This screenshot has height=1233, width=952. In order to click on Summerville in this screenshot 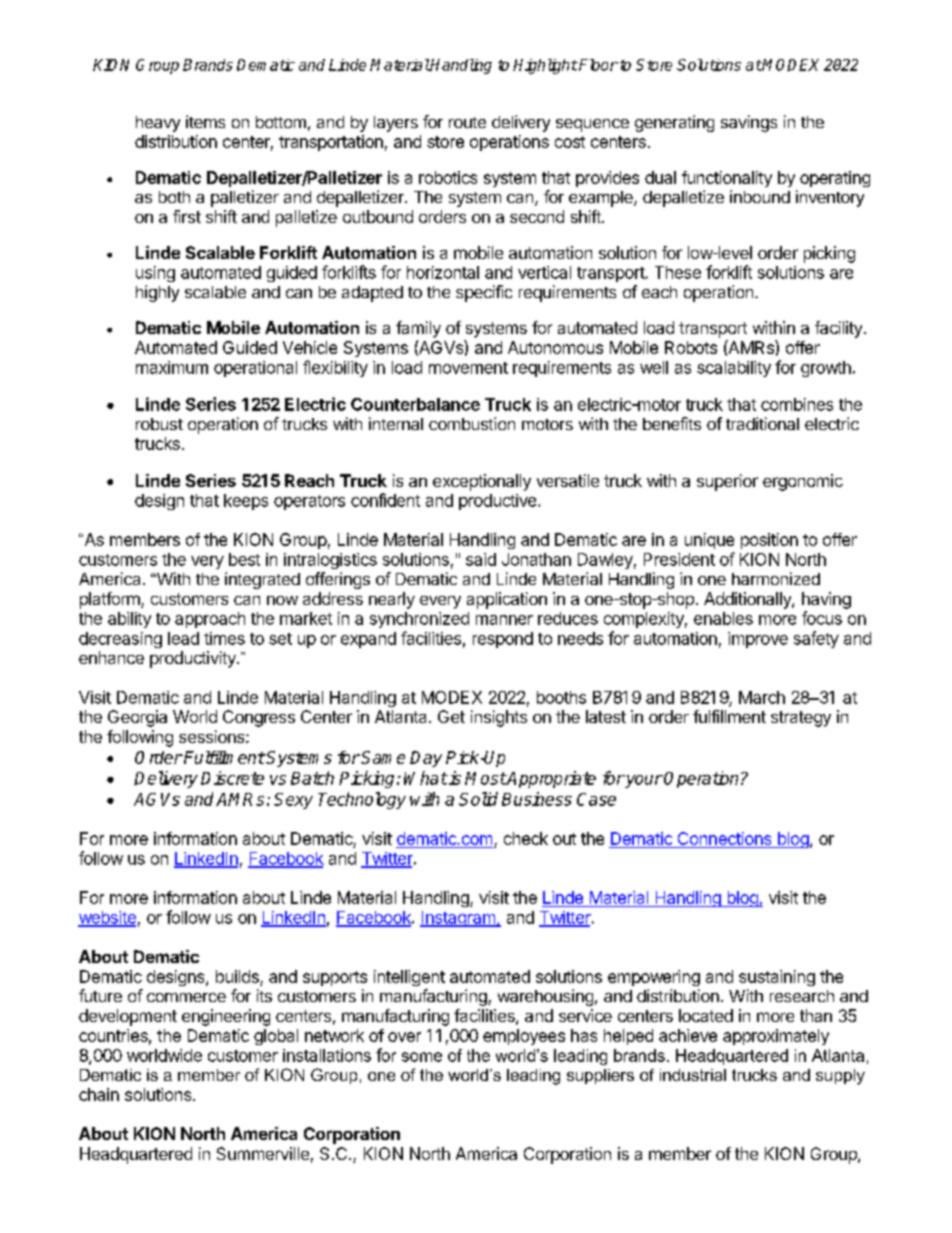, I will do `click(263, 1153)`.
